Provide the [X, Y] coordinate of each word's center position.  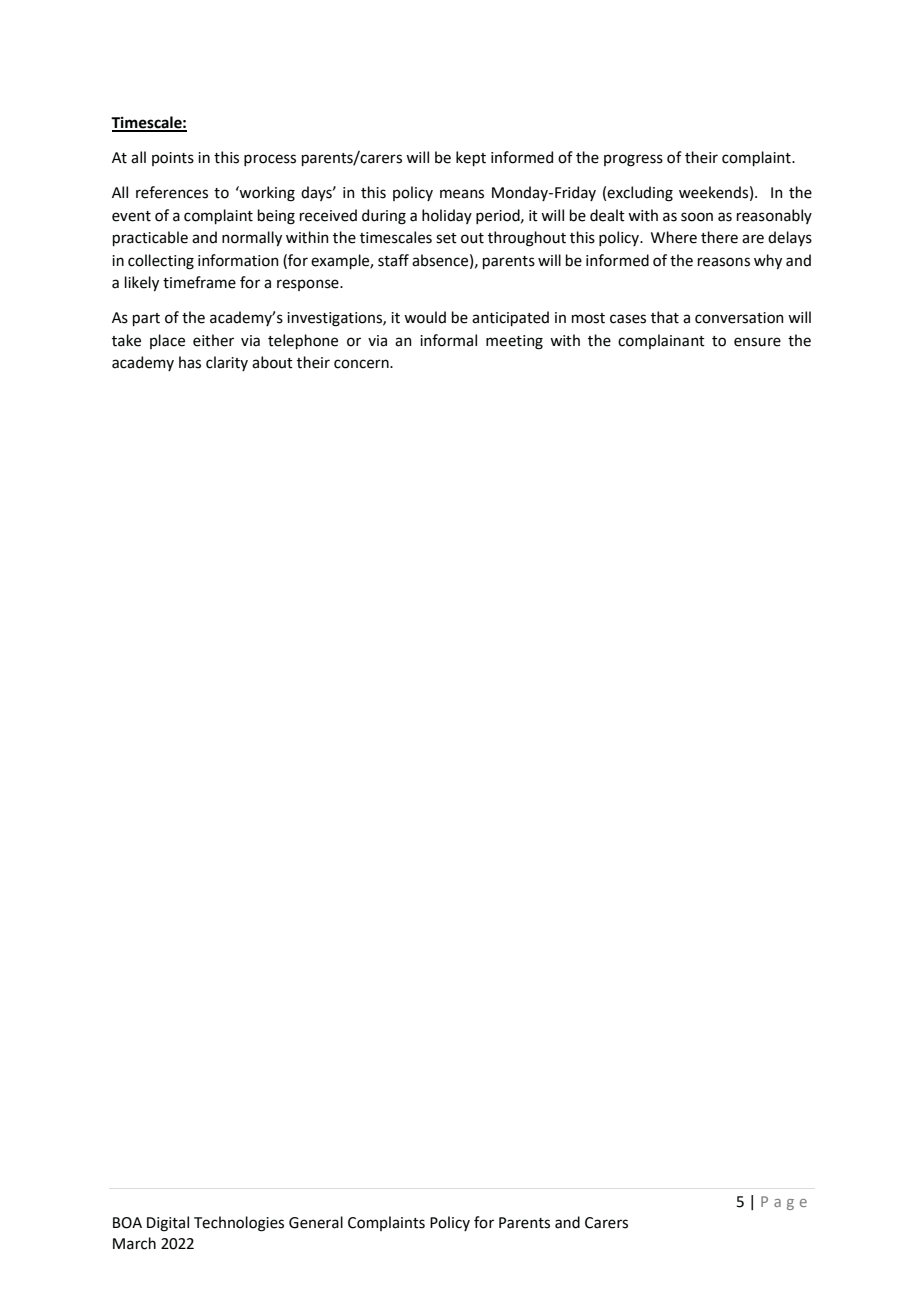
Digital [168, 1224]
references [172, 192]
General [316, 1222]
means [462, 194]
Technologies [239, 1224]
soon [697, 217]
